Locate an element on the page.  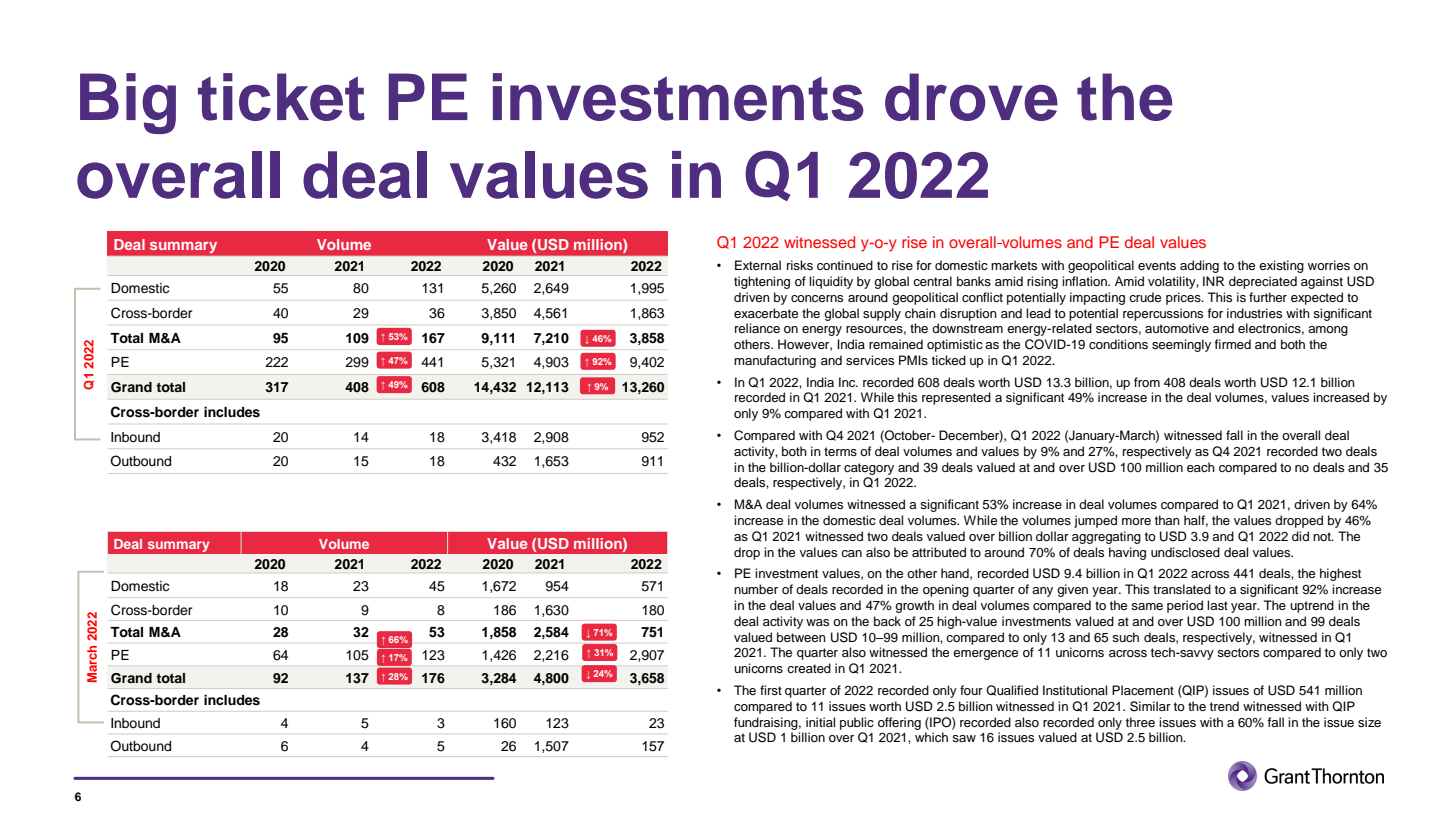
three is located at coordinates (1140, 722).
